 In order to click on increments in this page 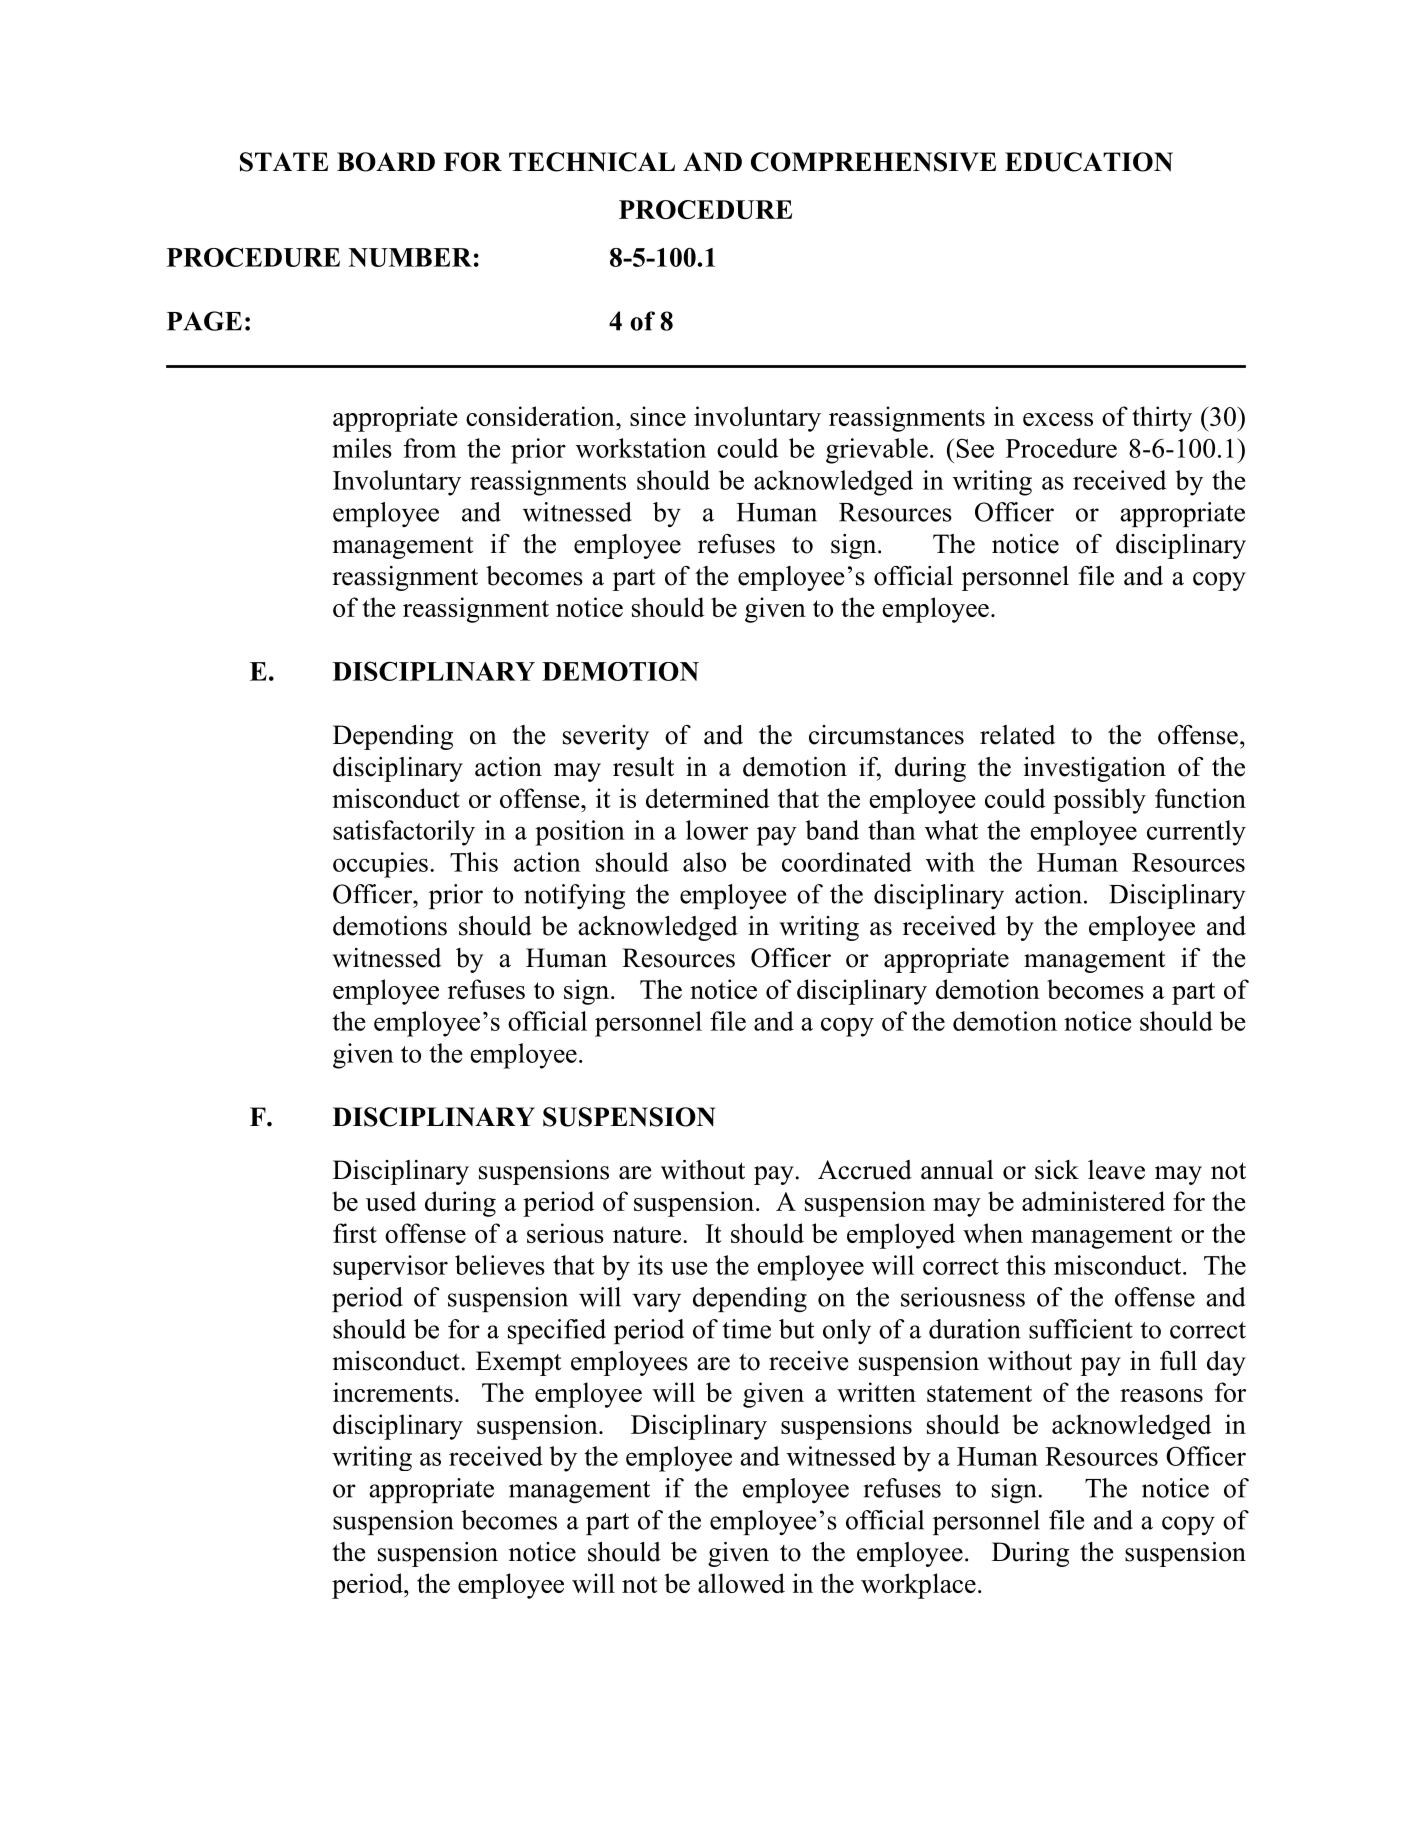, I will do `click(393, 1392)`.
